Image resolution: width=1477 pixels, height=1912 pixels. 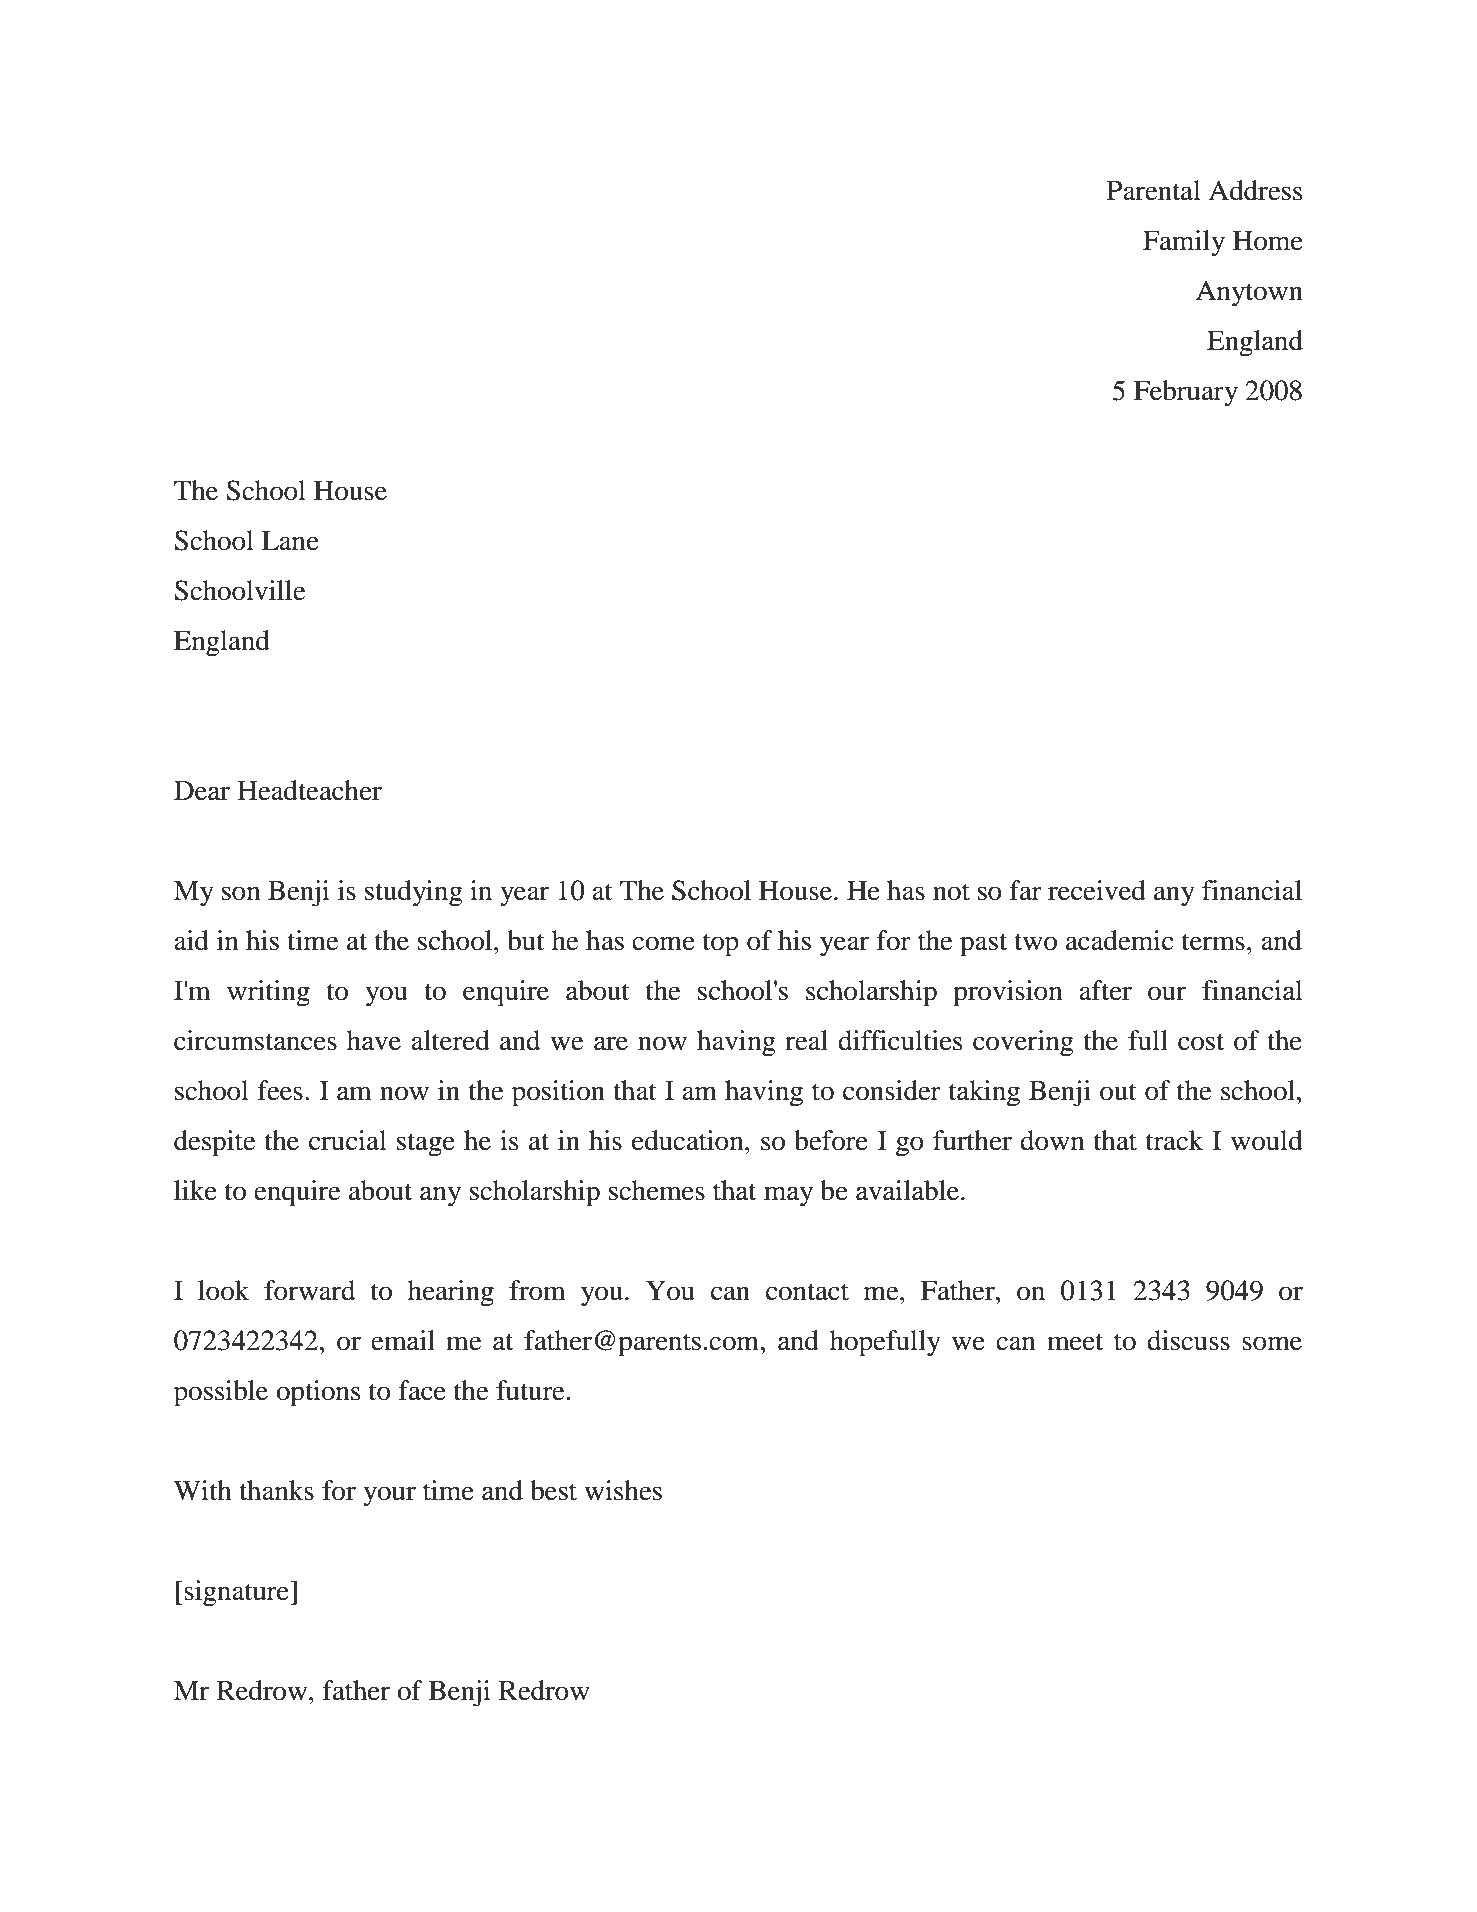 What do you see at coordinates (806, 1040) in the image?
I see `real` at bounding box center [806, 1040].
